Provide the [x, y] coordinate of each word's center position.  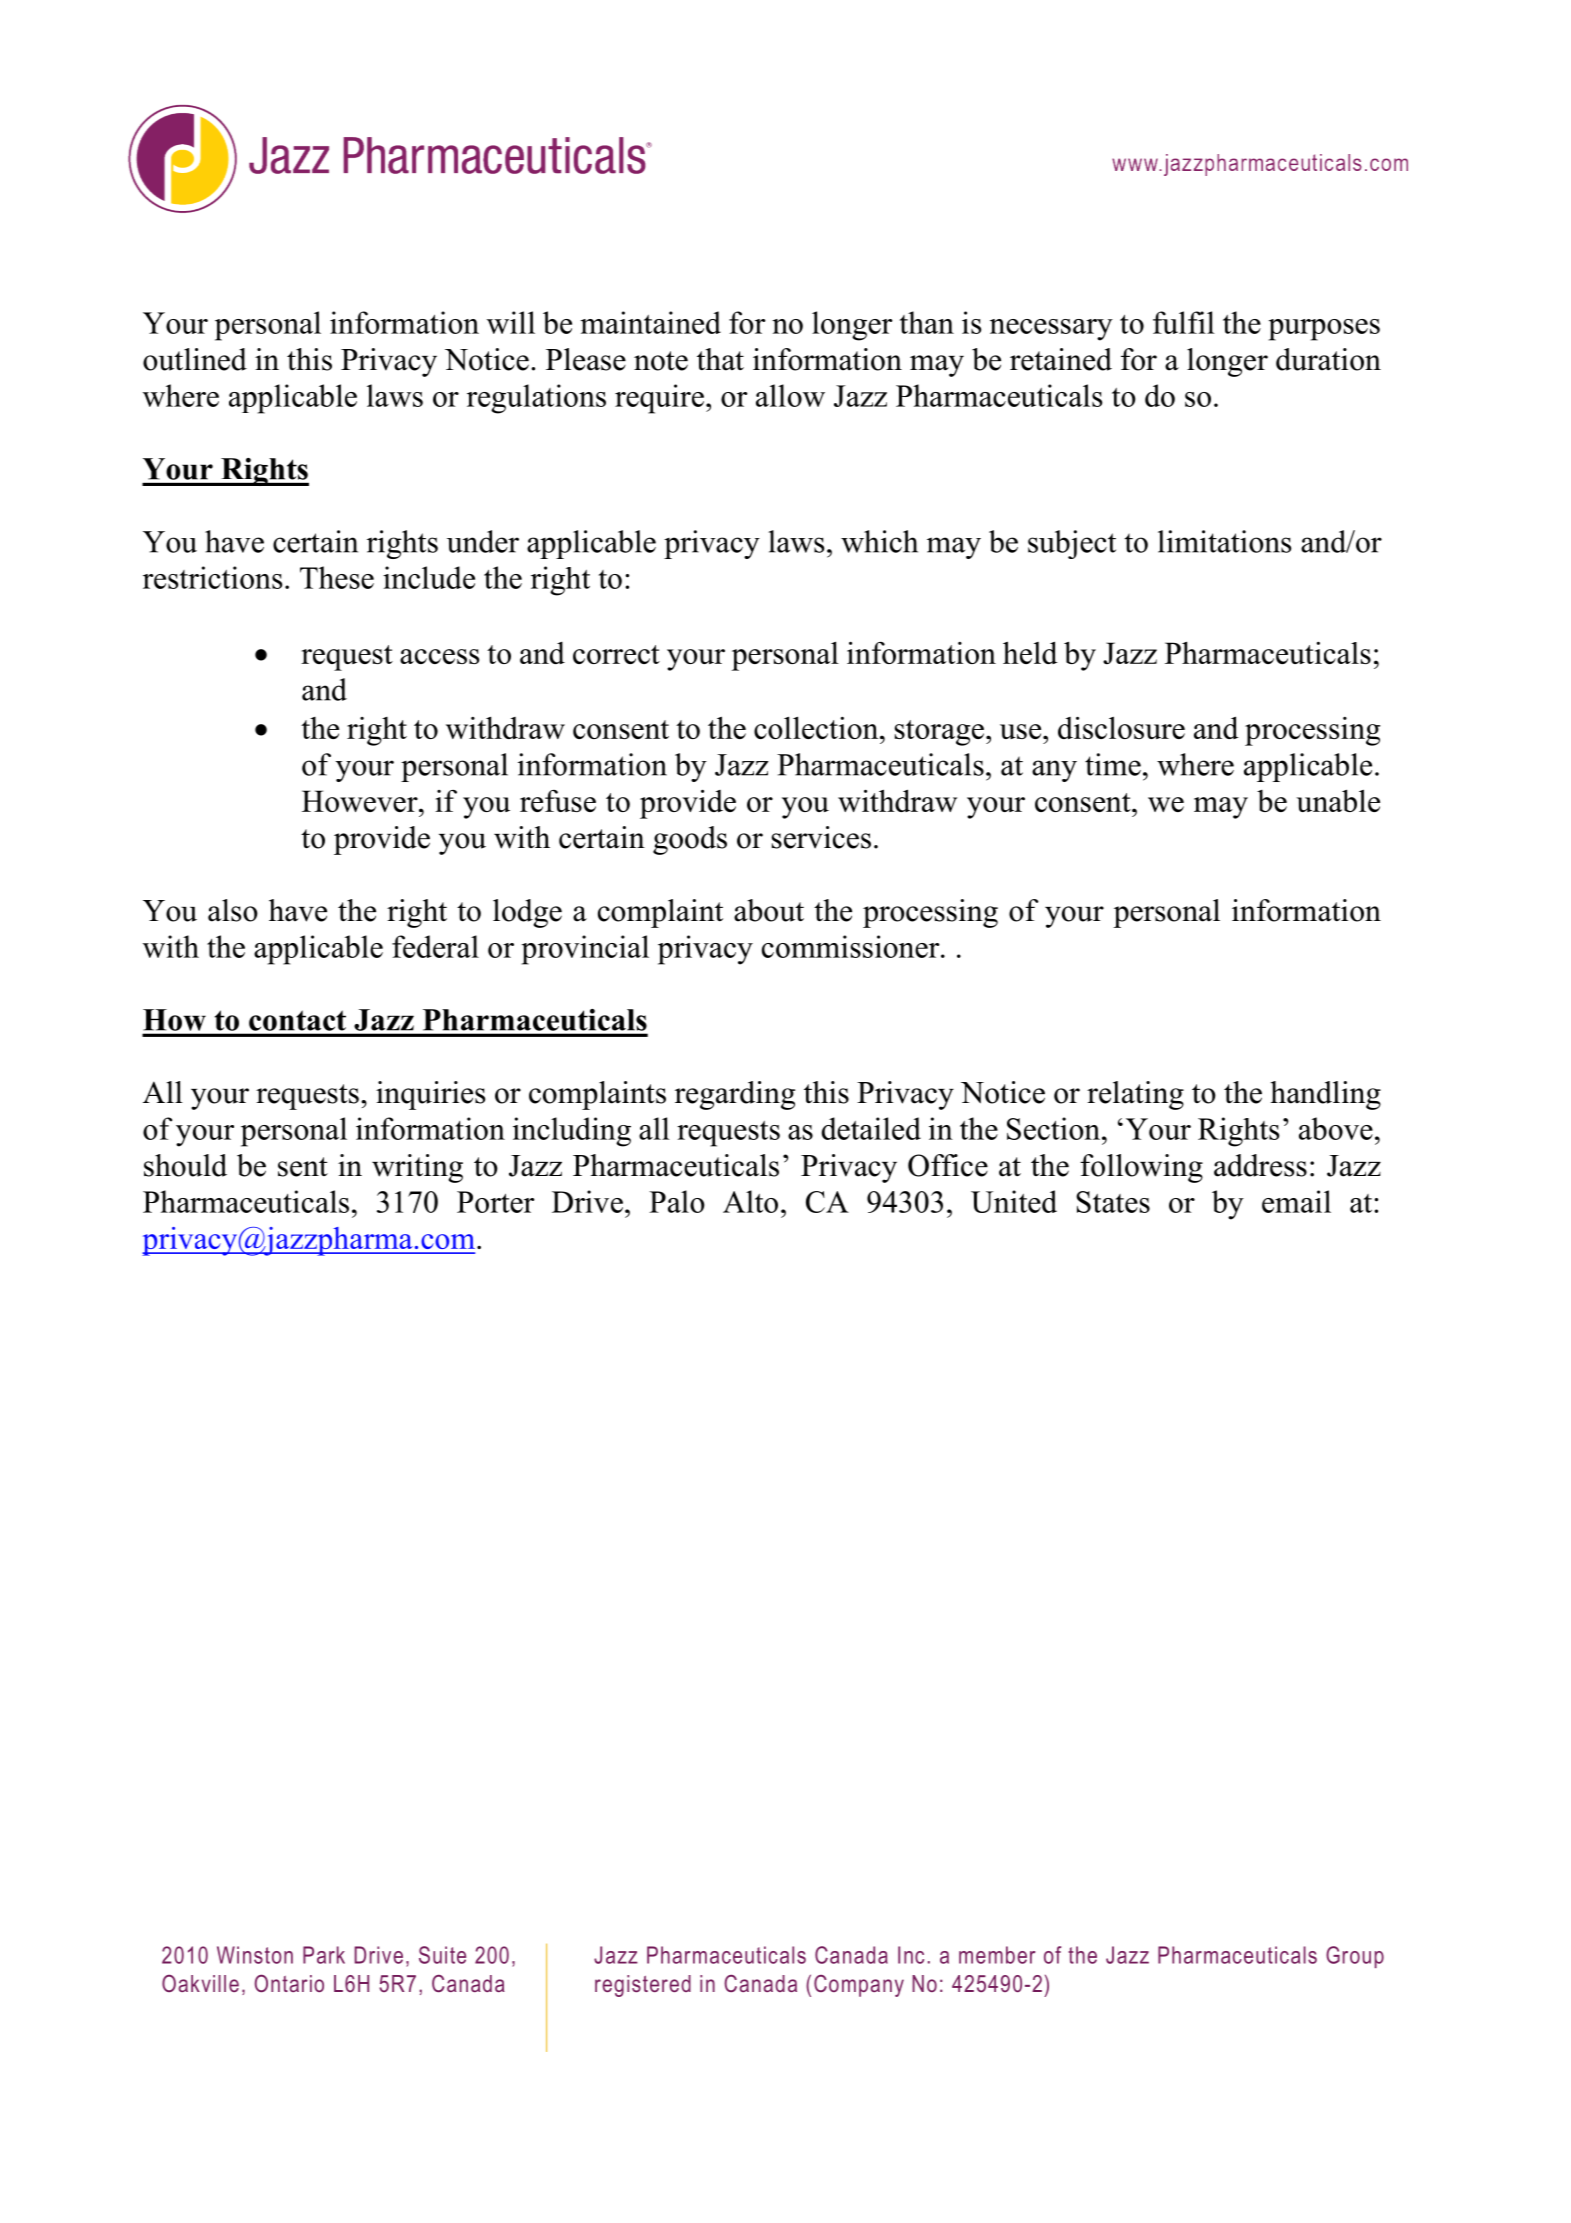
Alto [750, 1201]
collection [817, 727]
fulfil [1184, 322]
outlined [195, 359]
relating [1135, 1095]
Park [324, 1955]
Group [1355, 1957]
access [439, 656]
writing [417, 1168]
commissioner [852, 946]
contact [297, 1021]
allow [790, 395]
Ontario [289, 1983]
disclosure [1121, 727]
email [1296, 1201]
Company [859, 1986]
